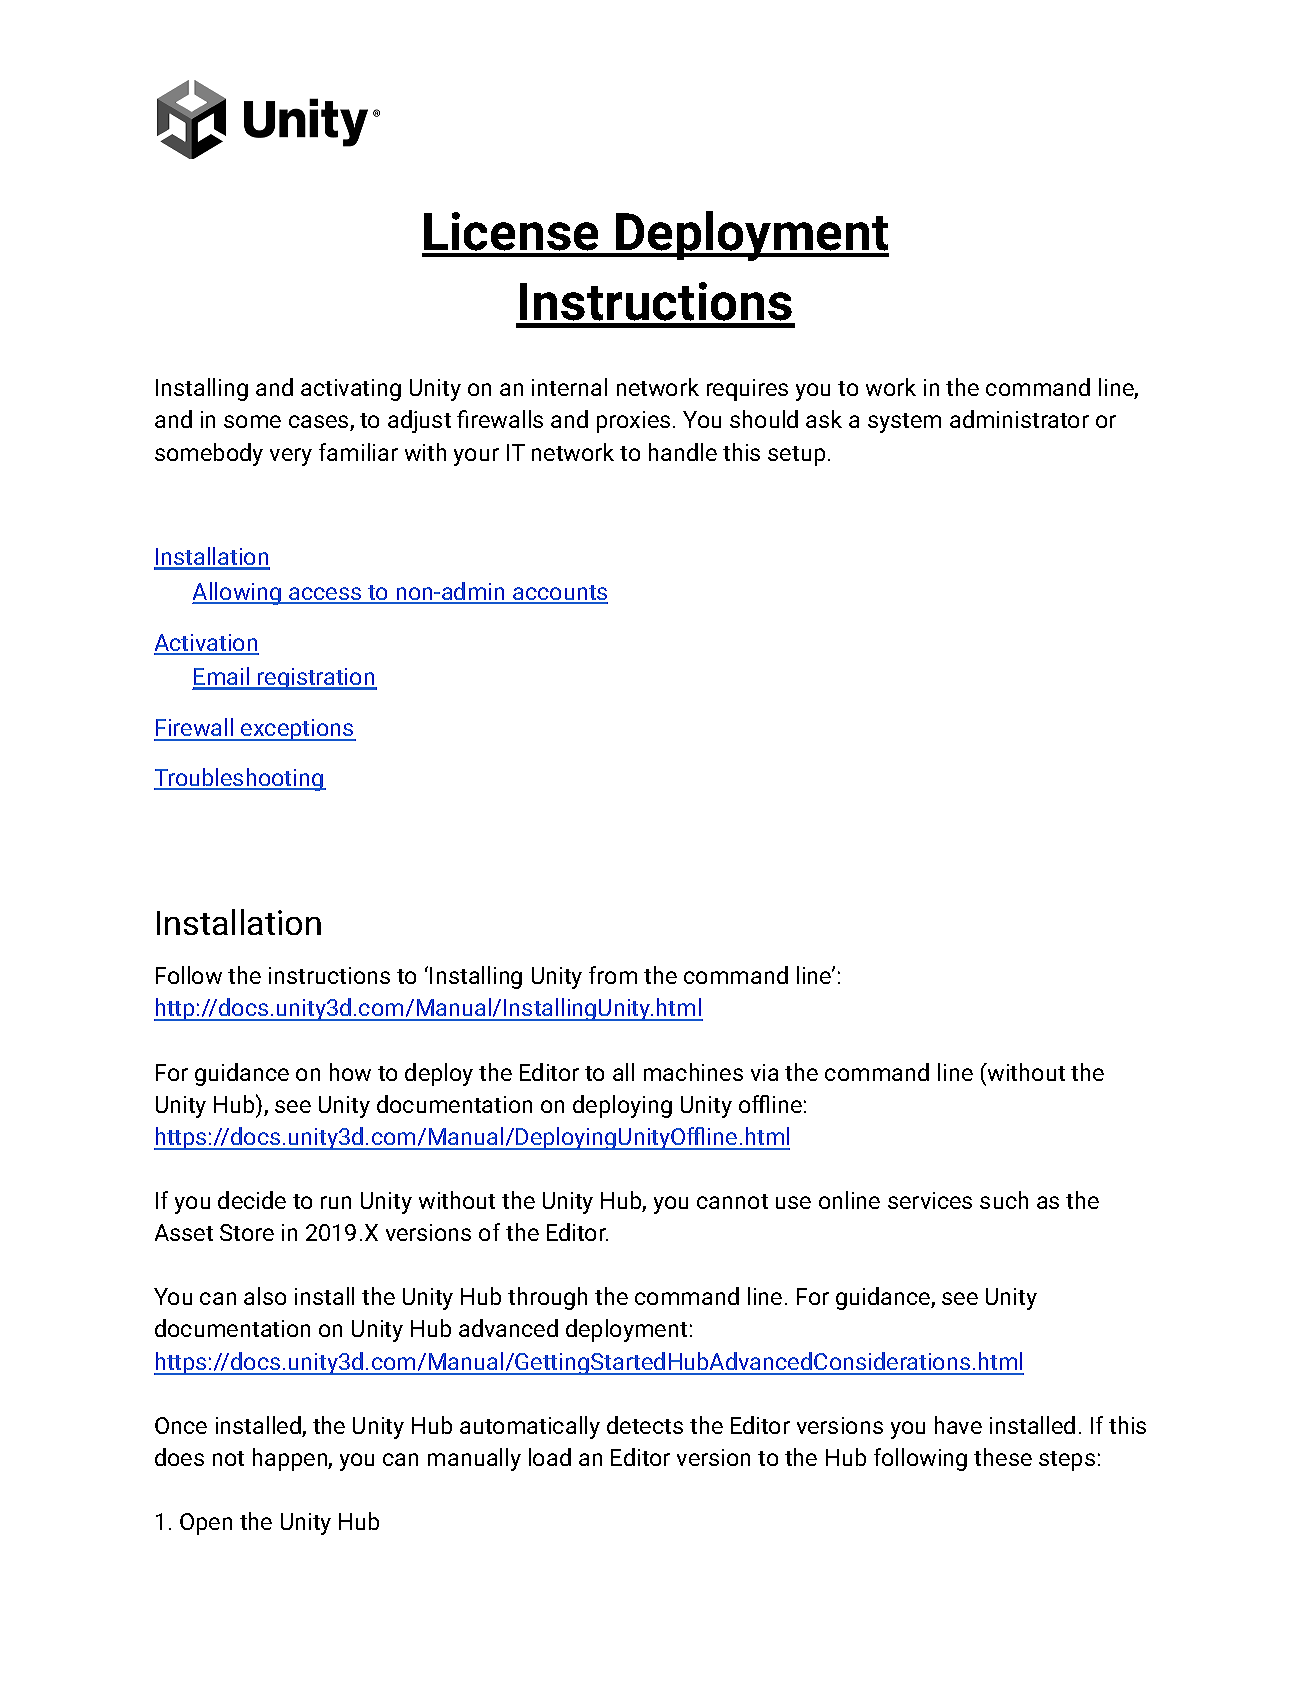 The image size is (1311, 1696). Describe the element at coordinates (550, 1457) in the screenshot. I see `load` at that location.
